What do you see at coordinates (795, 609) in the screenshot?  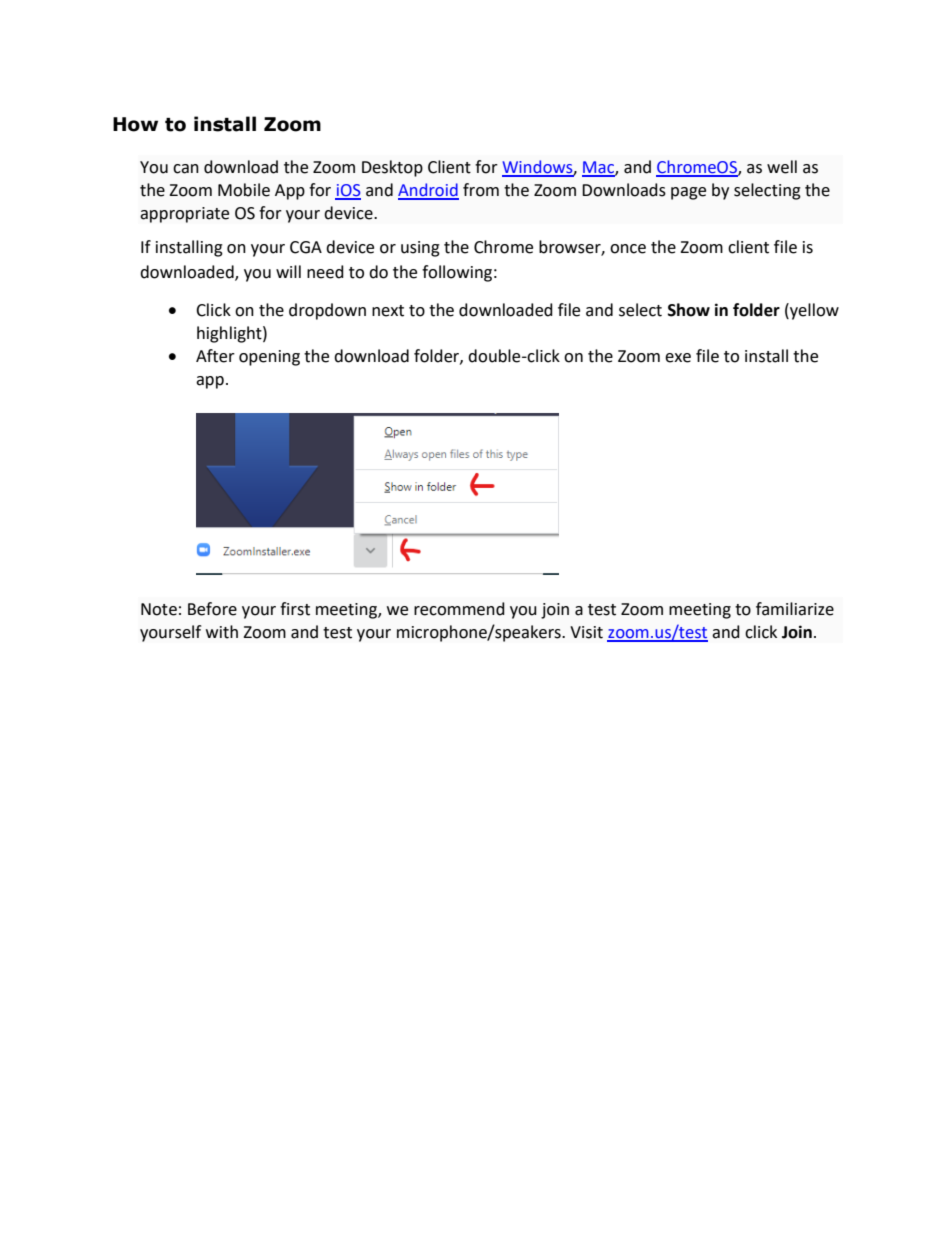 I see `familiarize` at bounding box center [795, 609].
